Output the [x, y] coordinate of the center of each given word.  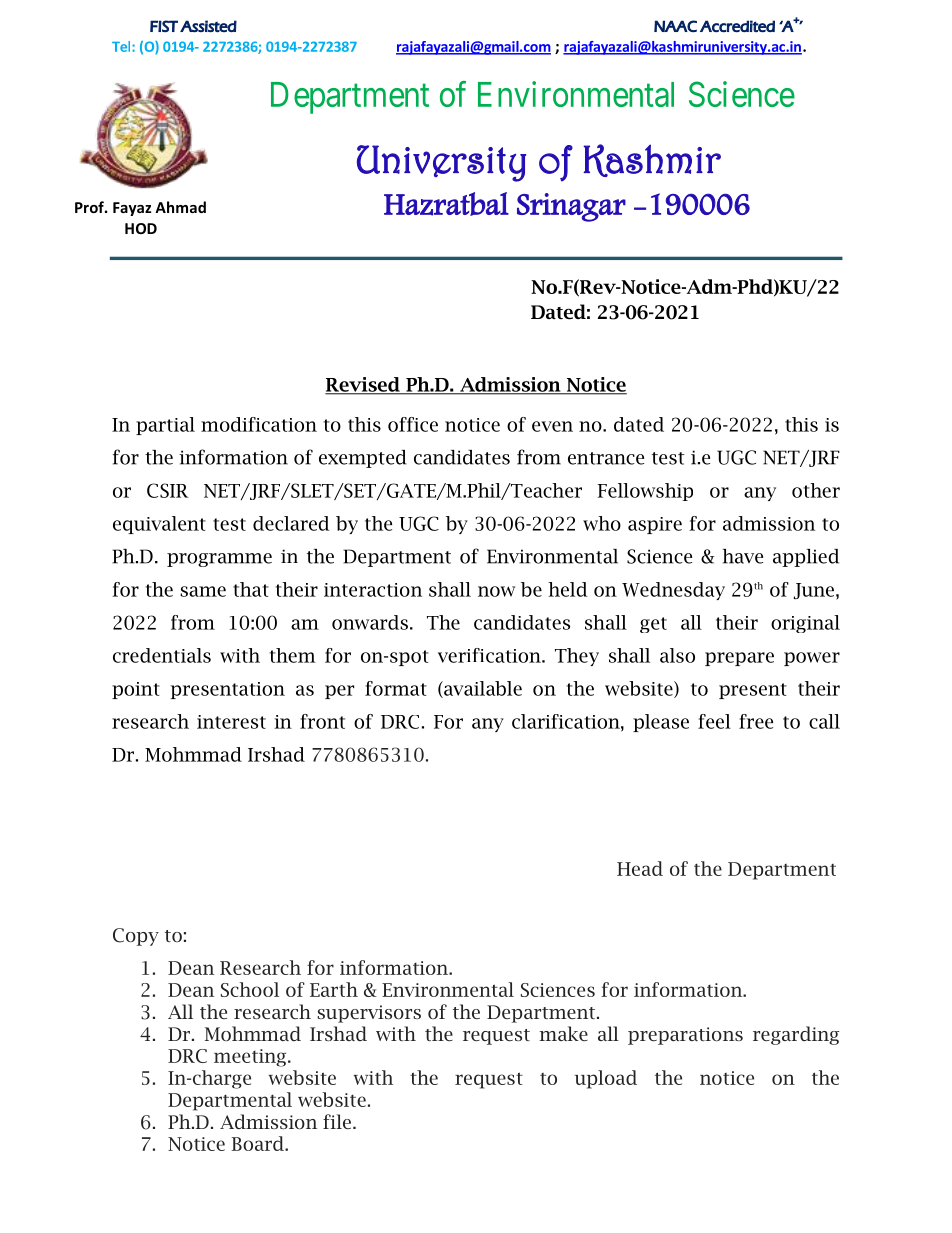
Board [259, 1143]
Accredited [737, 26]
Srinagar [571, 207]
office [413, 424]
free [756, 721]
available [482, 689]
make [563, 1033]
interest [231, 722]
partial [165, 426]
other [816, 490]
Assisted [208, 26]
